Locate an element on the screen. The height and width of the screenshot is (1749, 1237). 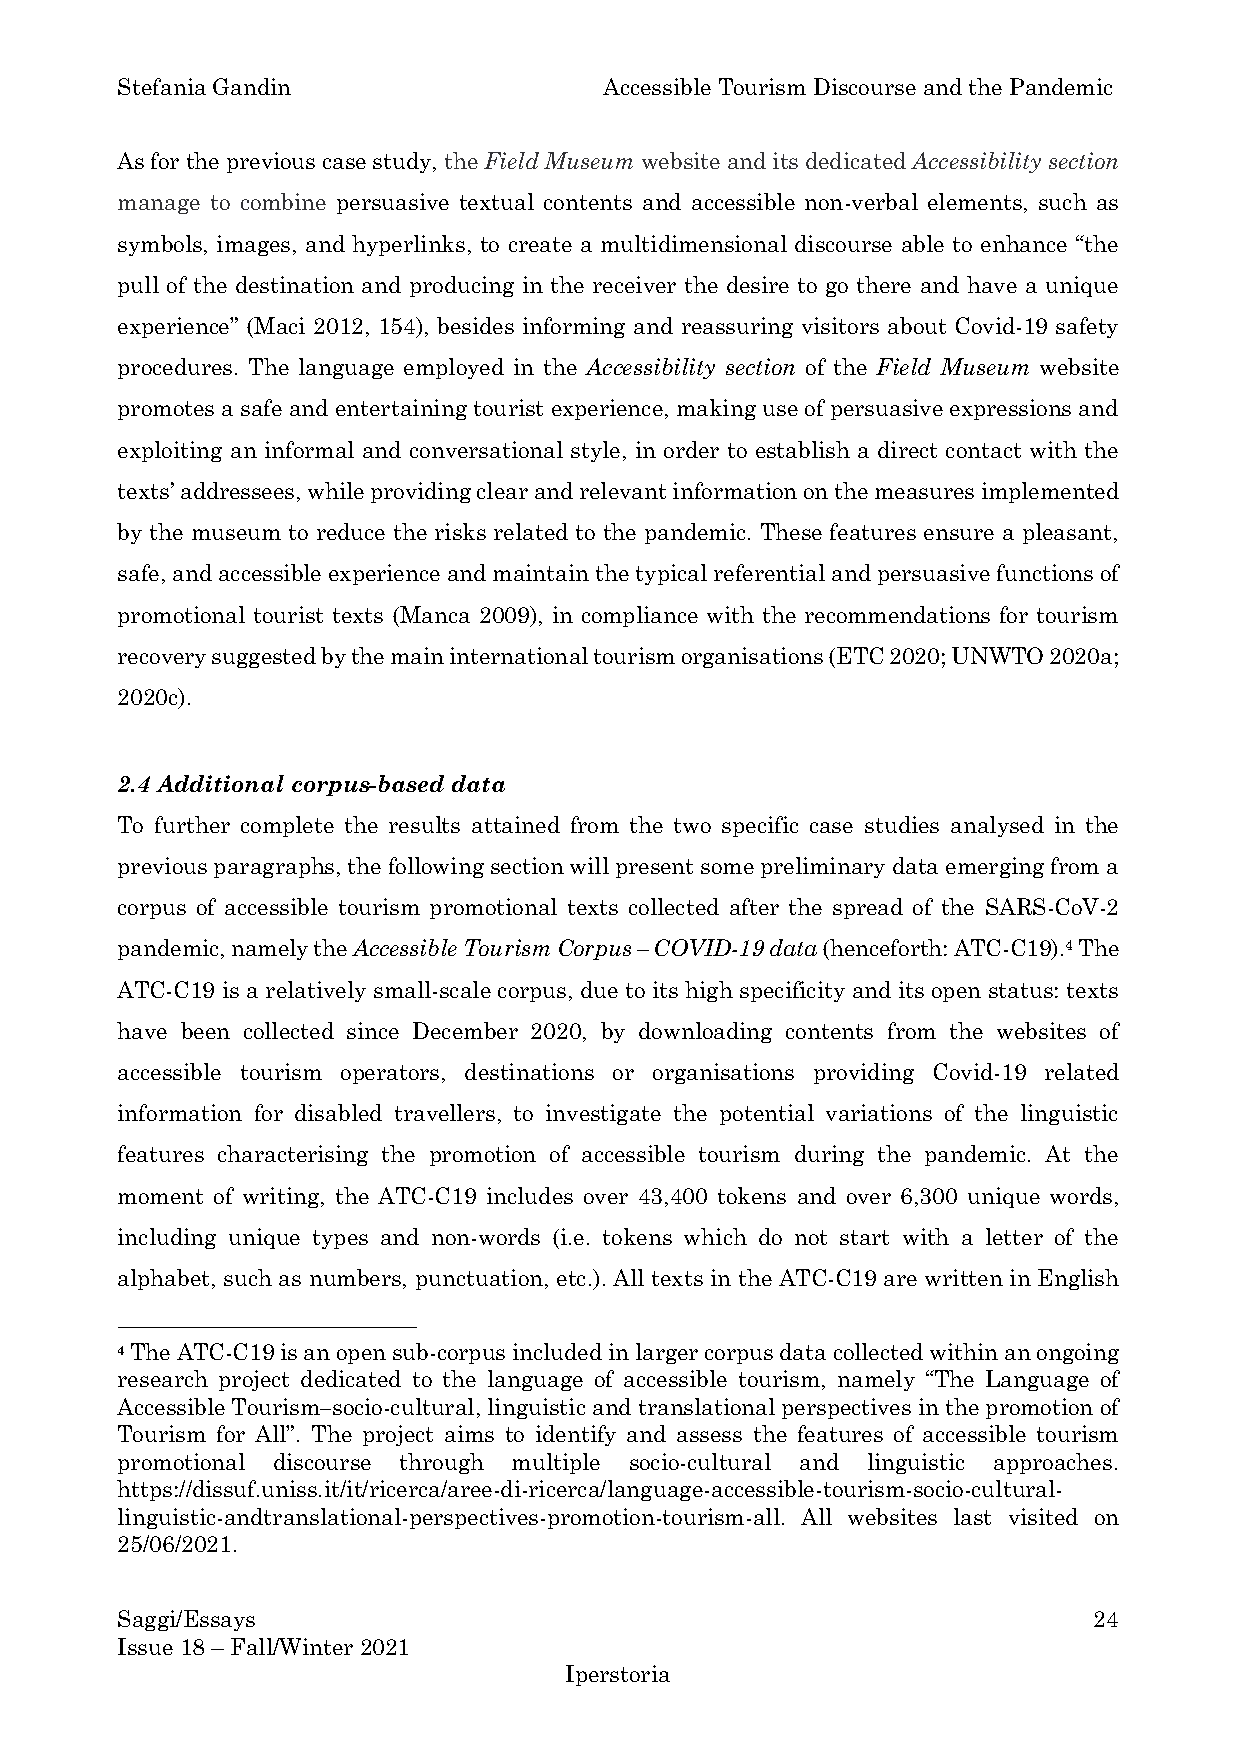
combine is located at coordinates (283, 201).
